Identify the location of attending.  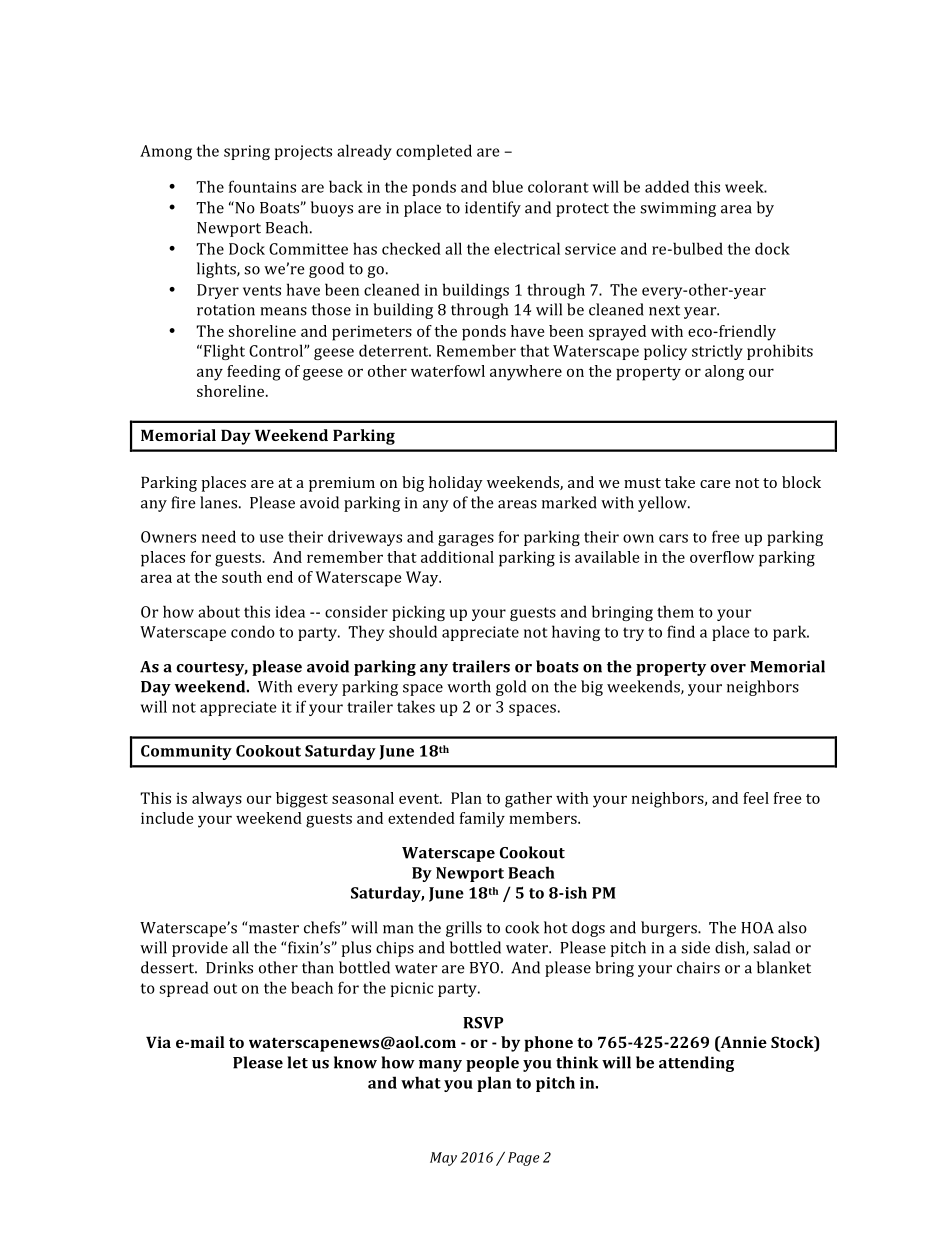
(696, 1064).
